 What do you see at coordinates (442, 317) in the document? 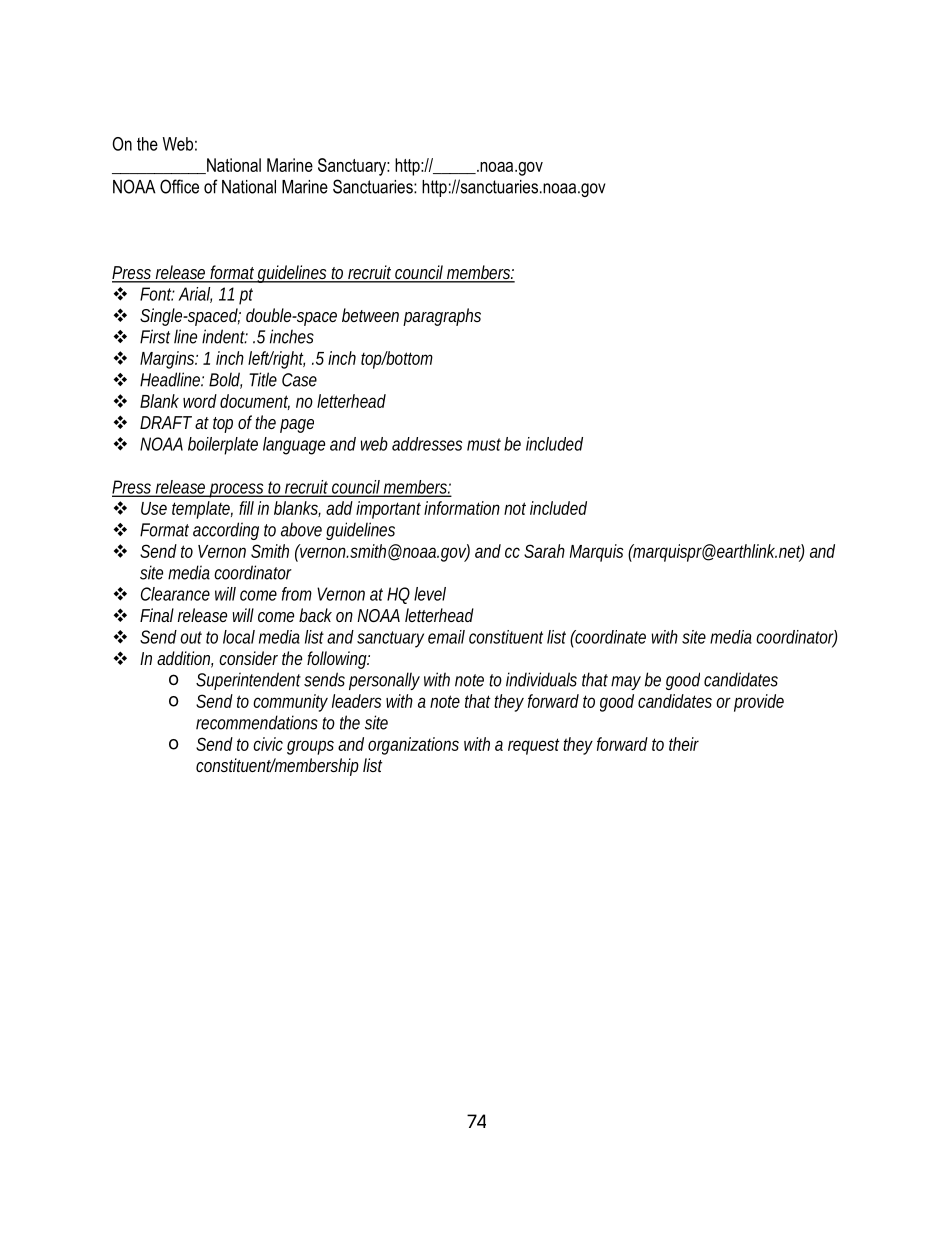
I see `paragraphs` at bounding box center [442, 317].
